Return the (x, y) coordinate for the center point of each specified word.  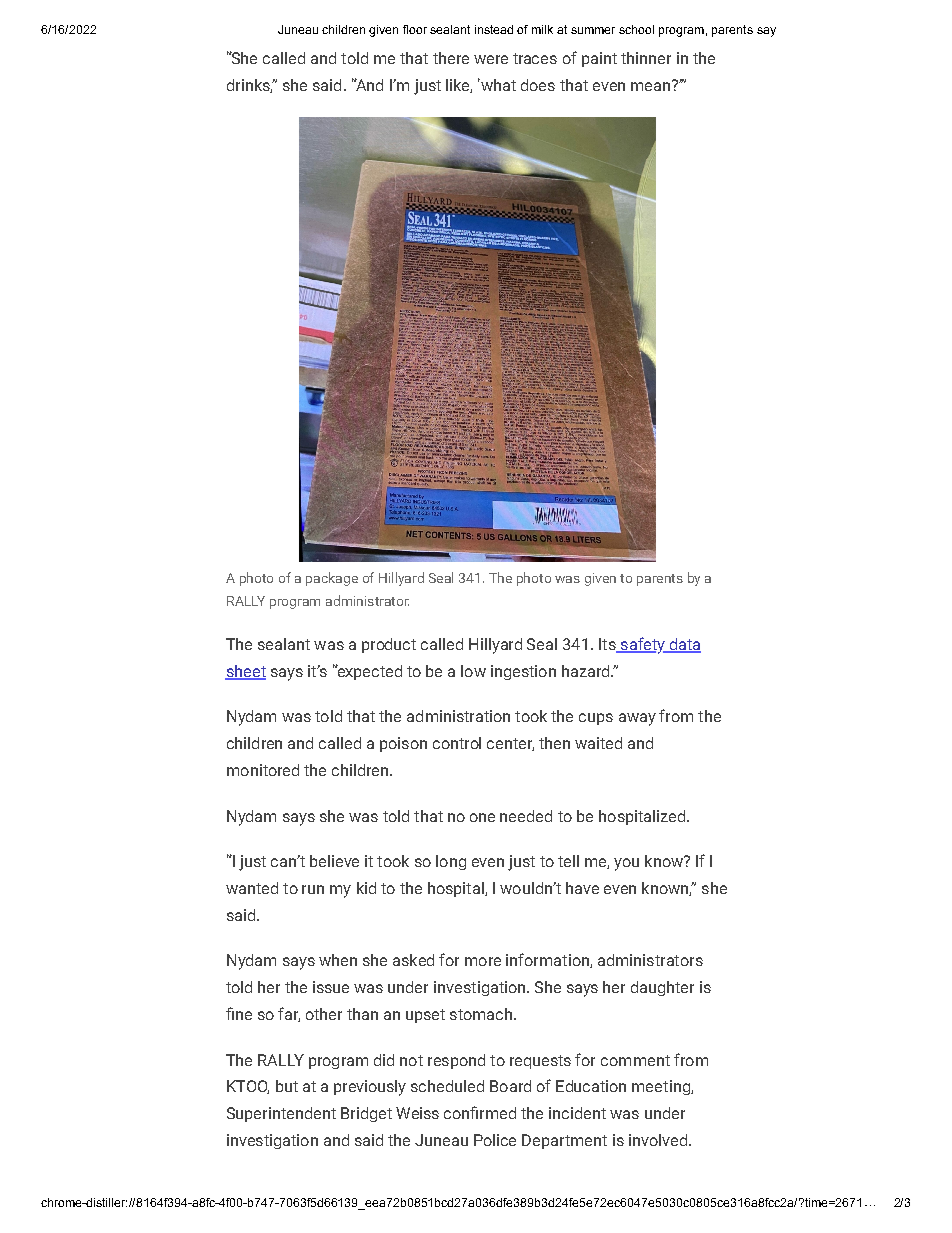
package (332, 579)
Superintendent (281, 1114)
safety (643, 645)
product (389, 645)
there (451, 58)
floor (415, 29)
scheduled (447, 1086)
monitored (263, 770)
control (457, 743)
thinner (646, 58)
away (637, 719)
